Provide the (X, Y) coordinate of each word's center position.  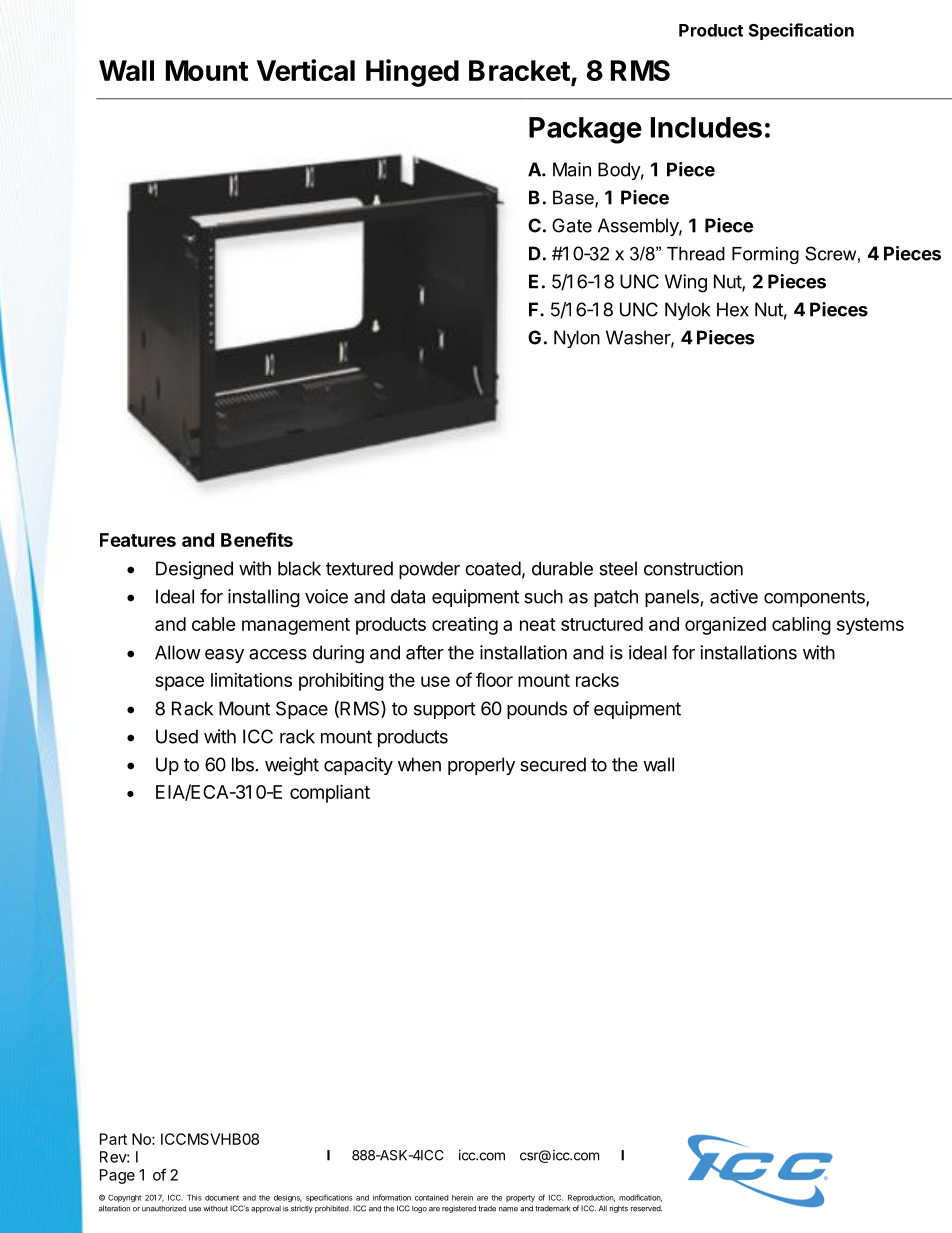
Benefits (257, 539)
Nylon (577, 339)
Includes (706, 127)
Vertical (306, 70)
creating (465, 626)
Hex (733, 309)
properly (481, 766)
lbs (243, 764)
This (194, 1197)
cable (214, 624)
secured (553, 764)
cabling (801, 626)
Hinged (412, 73)
